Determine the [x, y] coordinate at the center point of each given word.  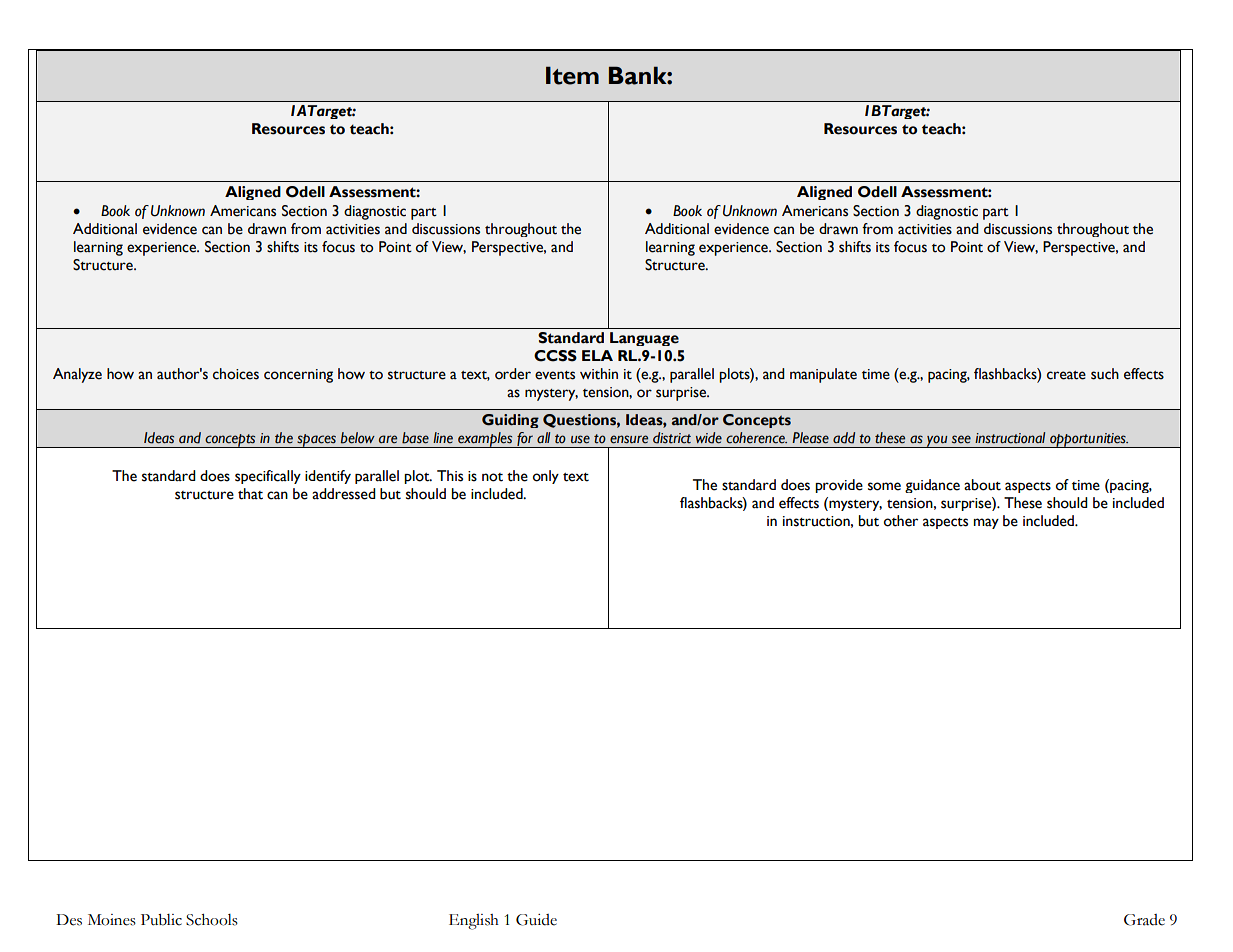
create [1066, 375]
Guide [536, 920]
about [982, 485]
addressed [344, 494]
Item [572, 75]
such [1105, 374]
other [901, 521]
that [250, 494]
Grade [1144, 920]
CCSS [555, 356]
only [546, 477]
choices [236, 374]
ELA [597, 355]
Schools [212, 920]
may [986, 523]
